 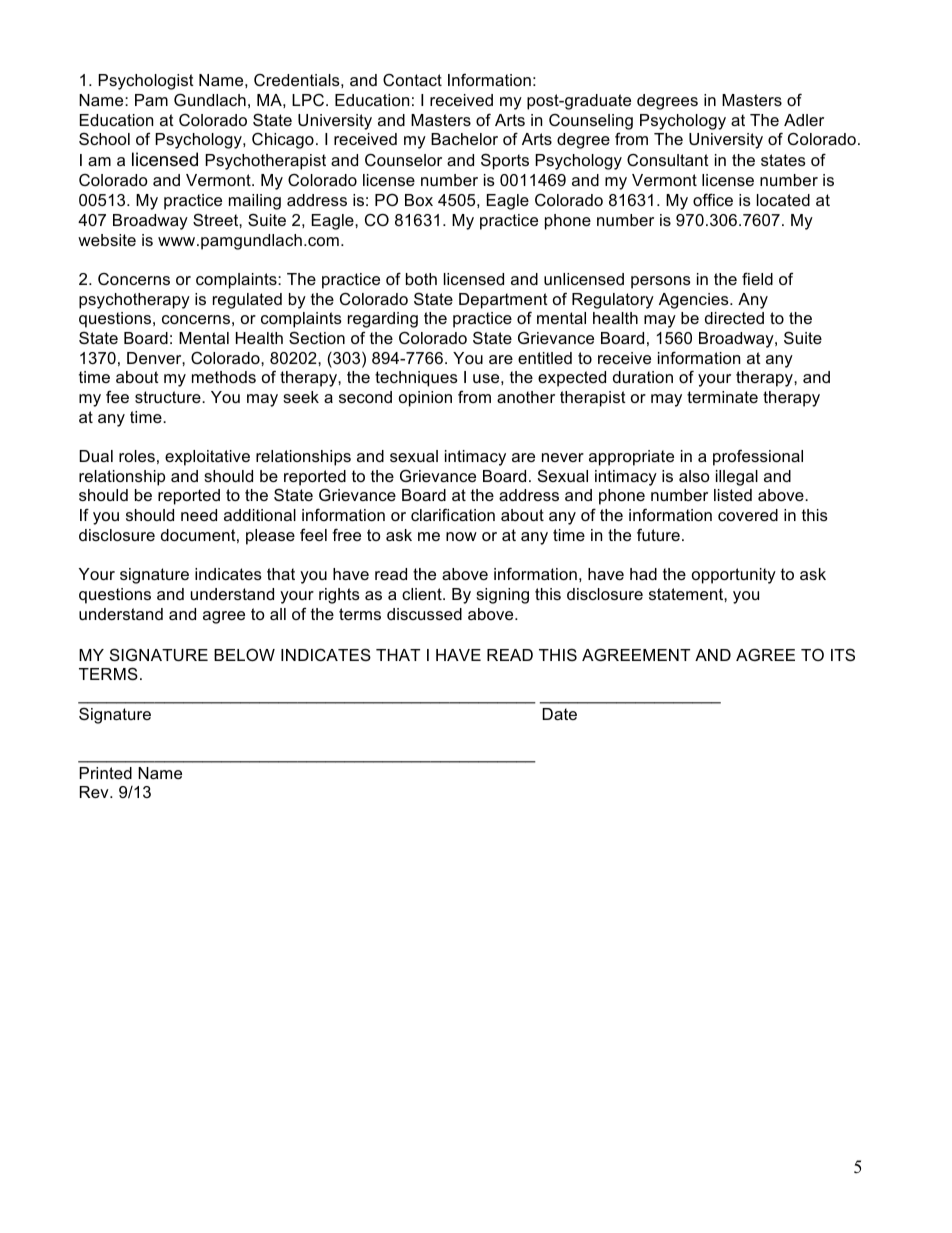 I want to click on Date, so click(x=559, y=714).
